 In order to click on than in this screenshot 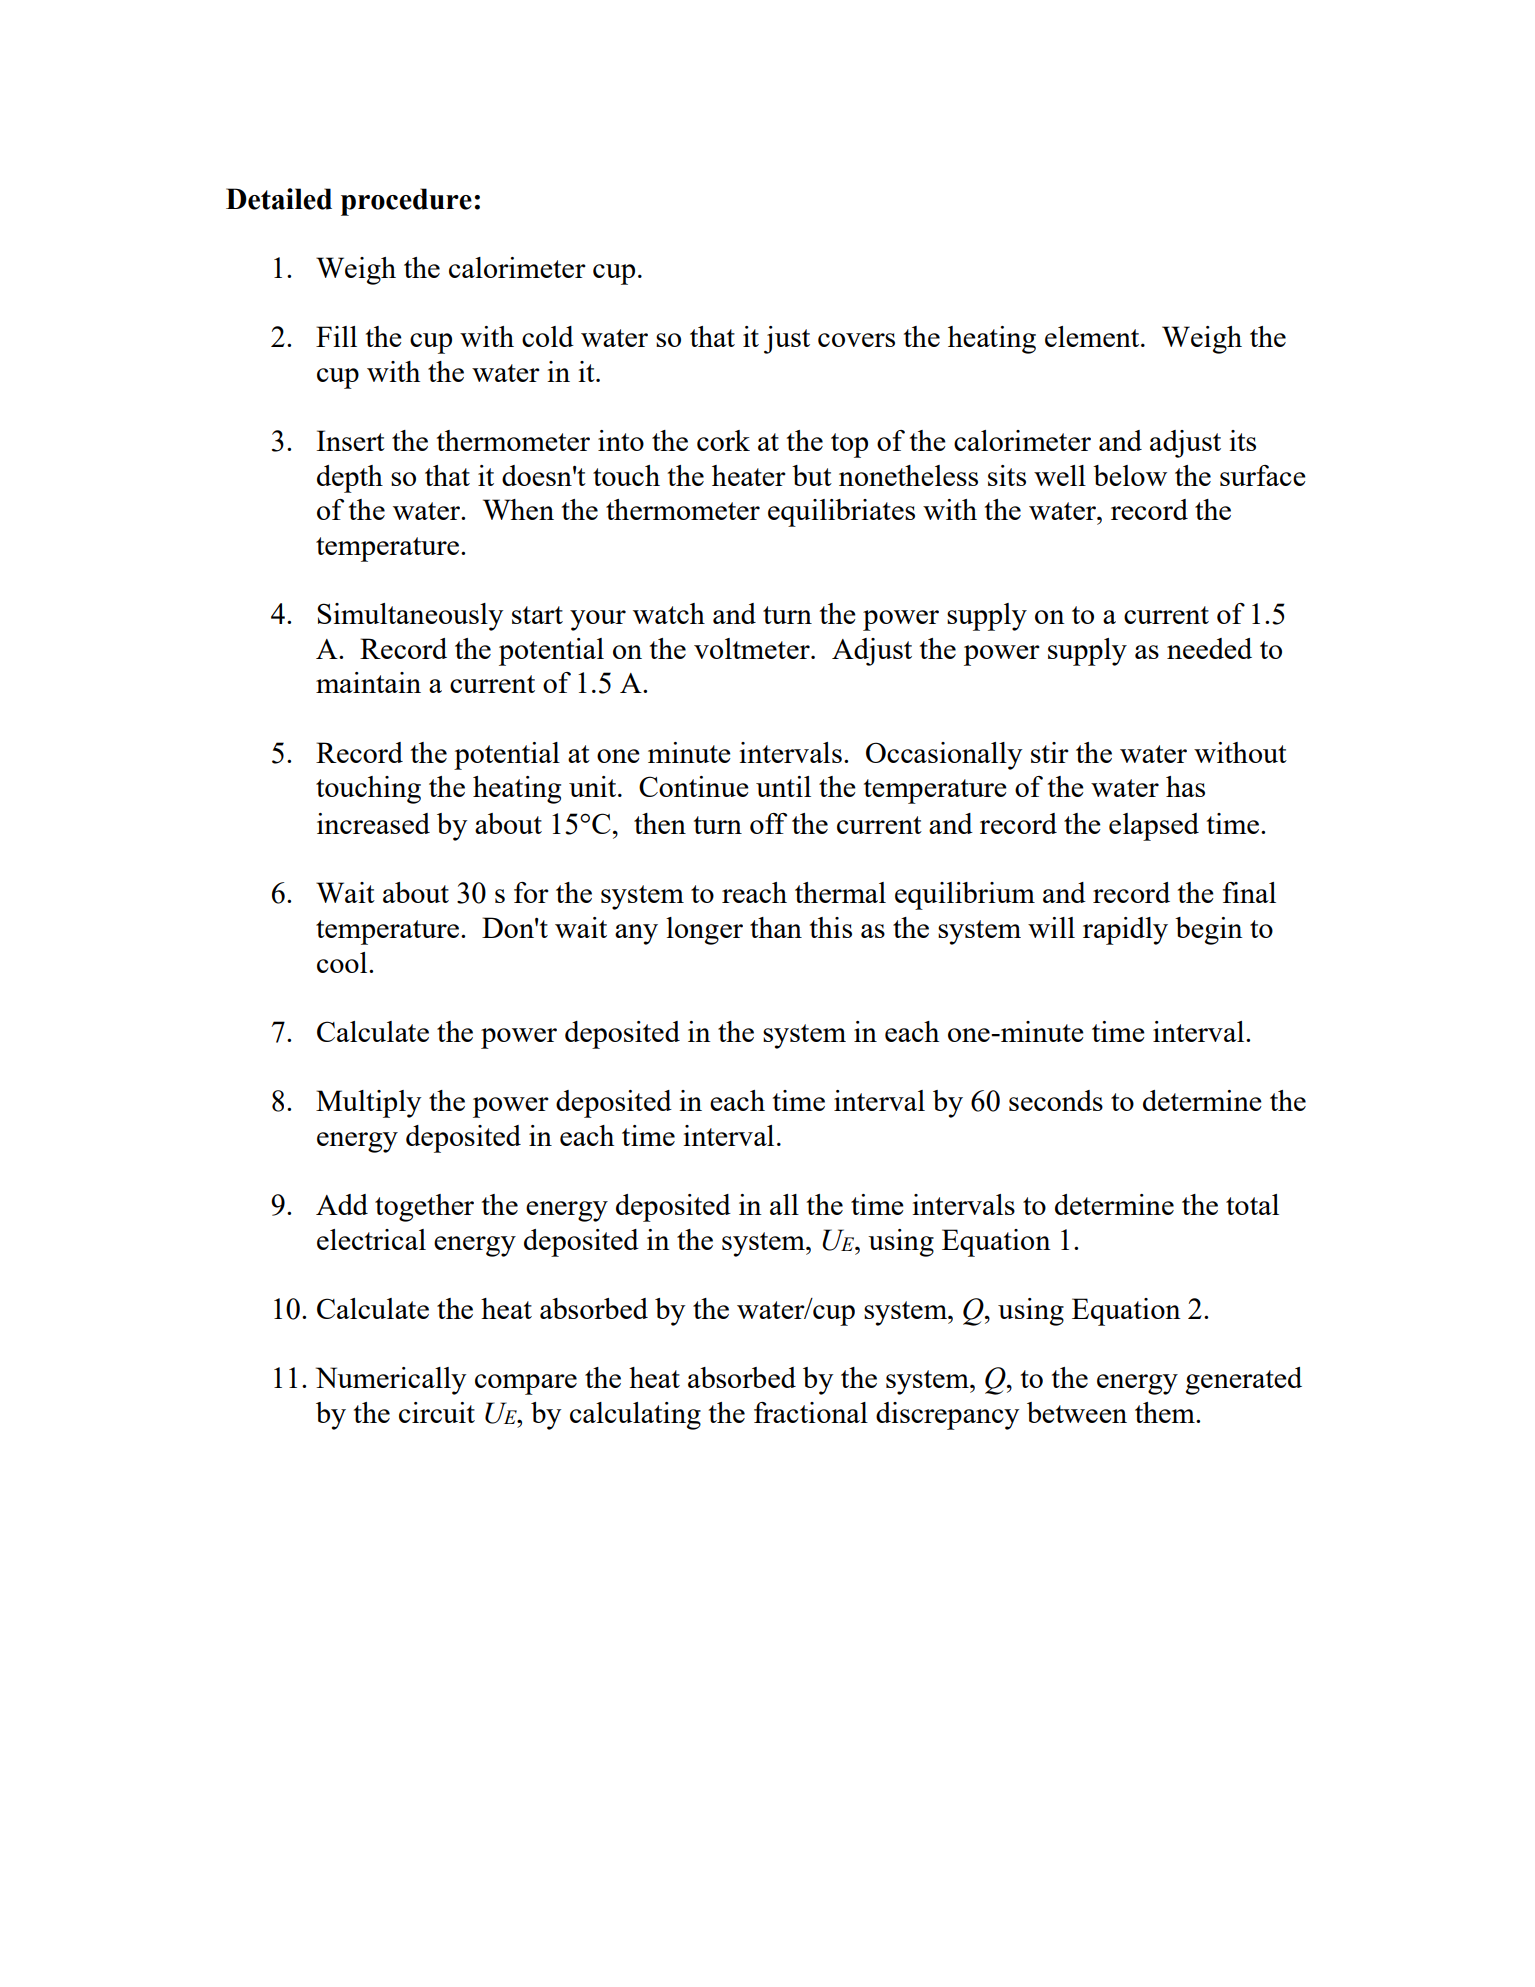, I will do `click(776, 927)`.
